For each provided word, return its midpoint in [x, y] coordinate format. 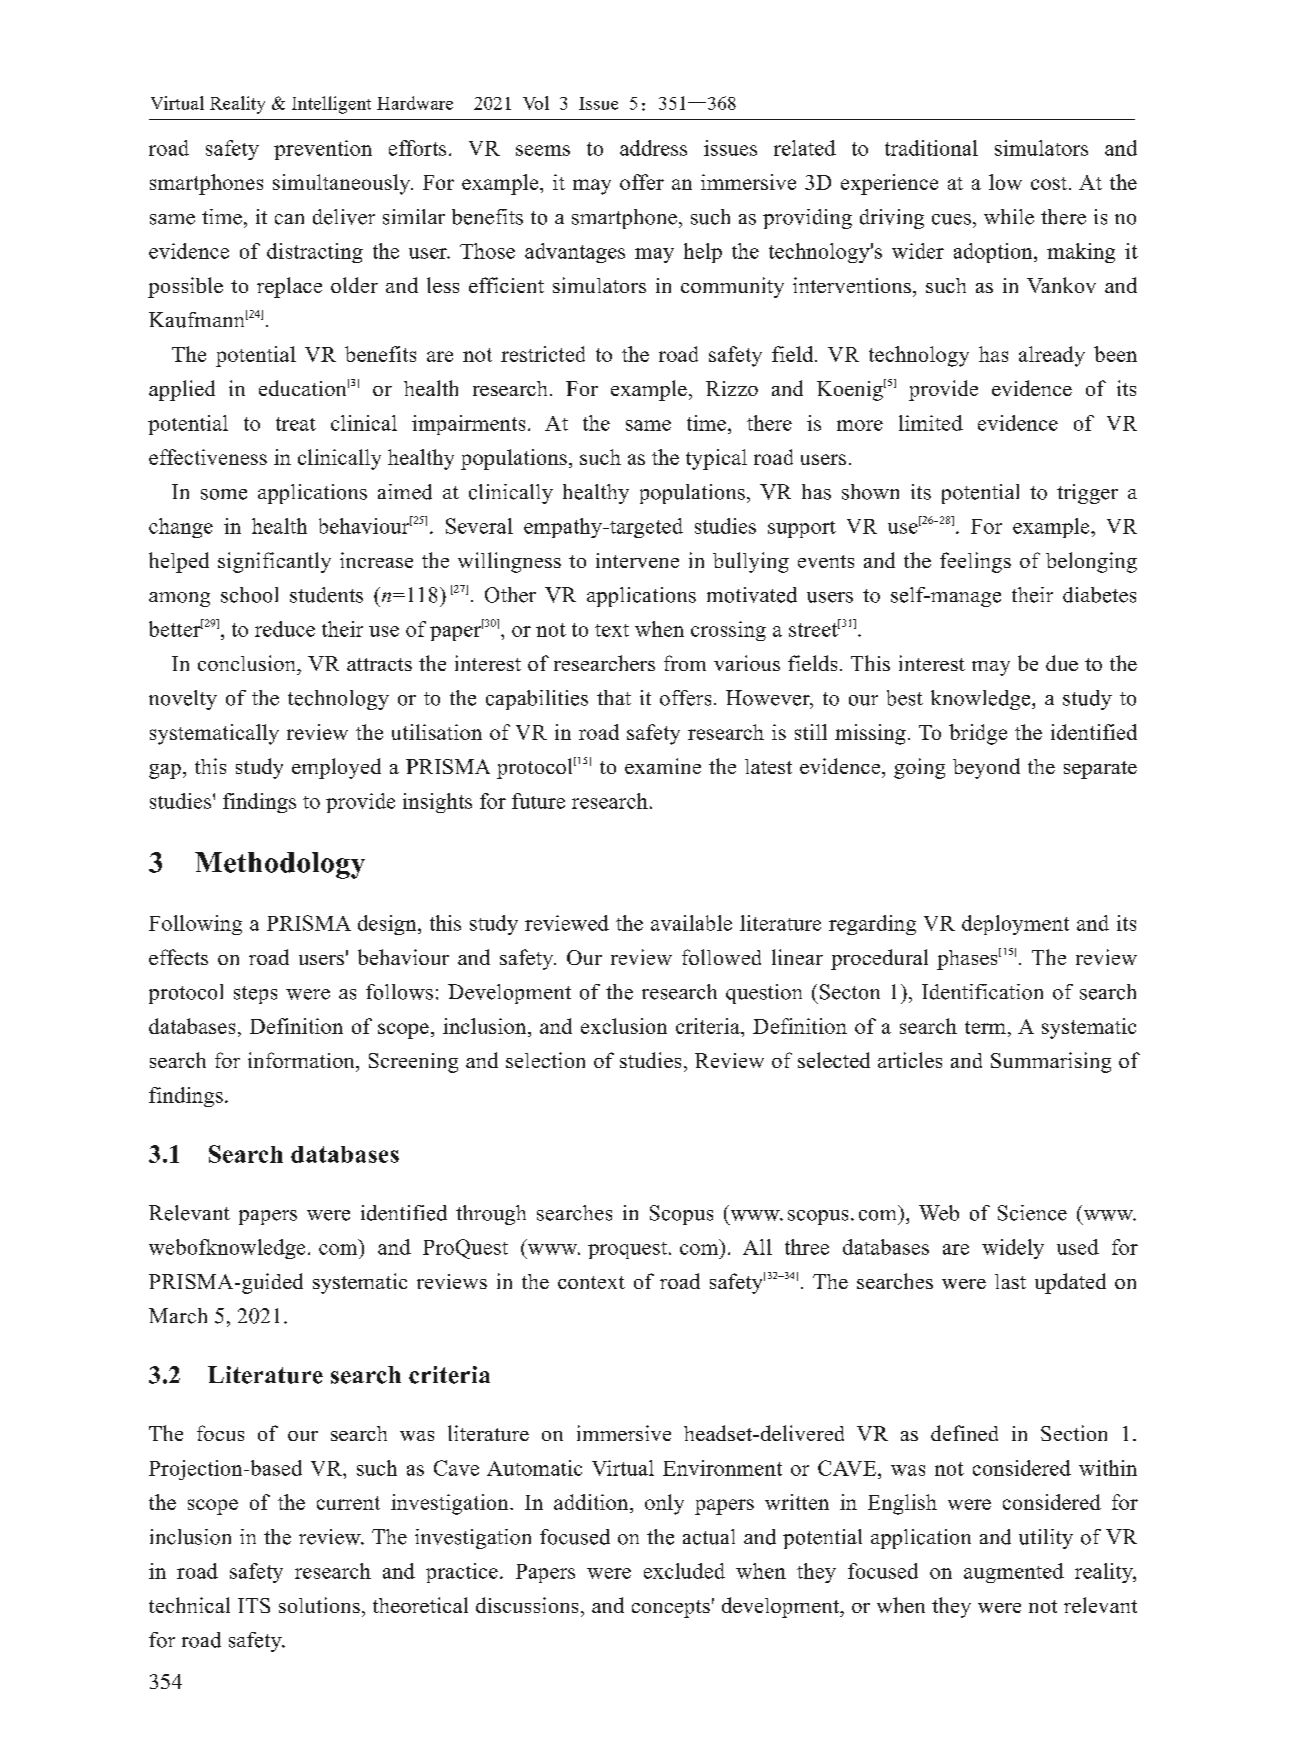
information [302, 1060]
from [685, 663]
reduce [285, 629]
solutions [319, 1605]
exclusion [624, 1026]
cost [1049, 183]
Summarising [1051, 1062]
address [653, 148]
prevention [323, 150]
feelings [975, 562]
